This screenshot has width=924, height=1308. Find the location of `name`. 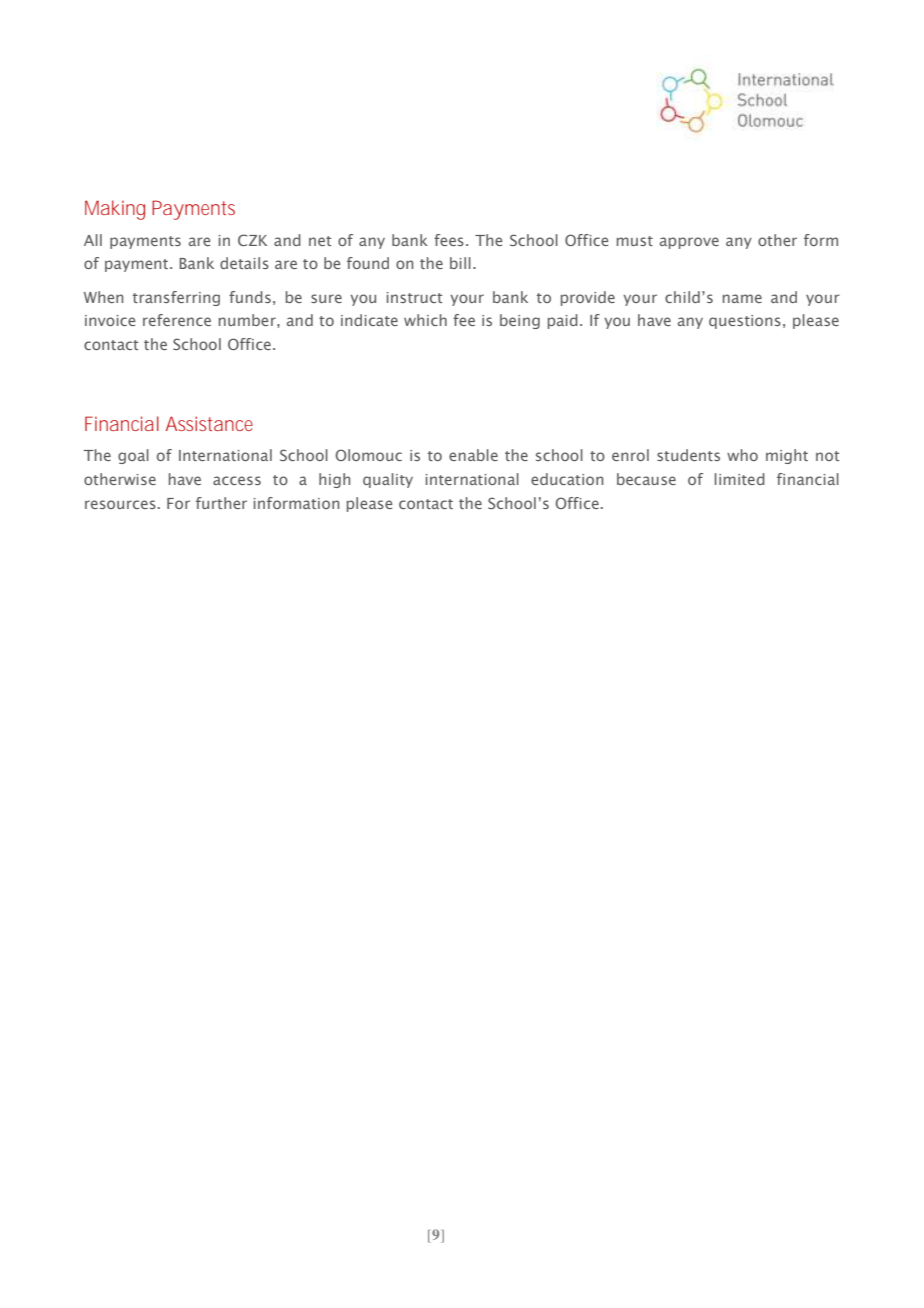

name is located at coordinates (742, 298).
